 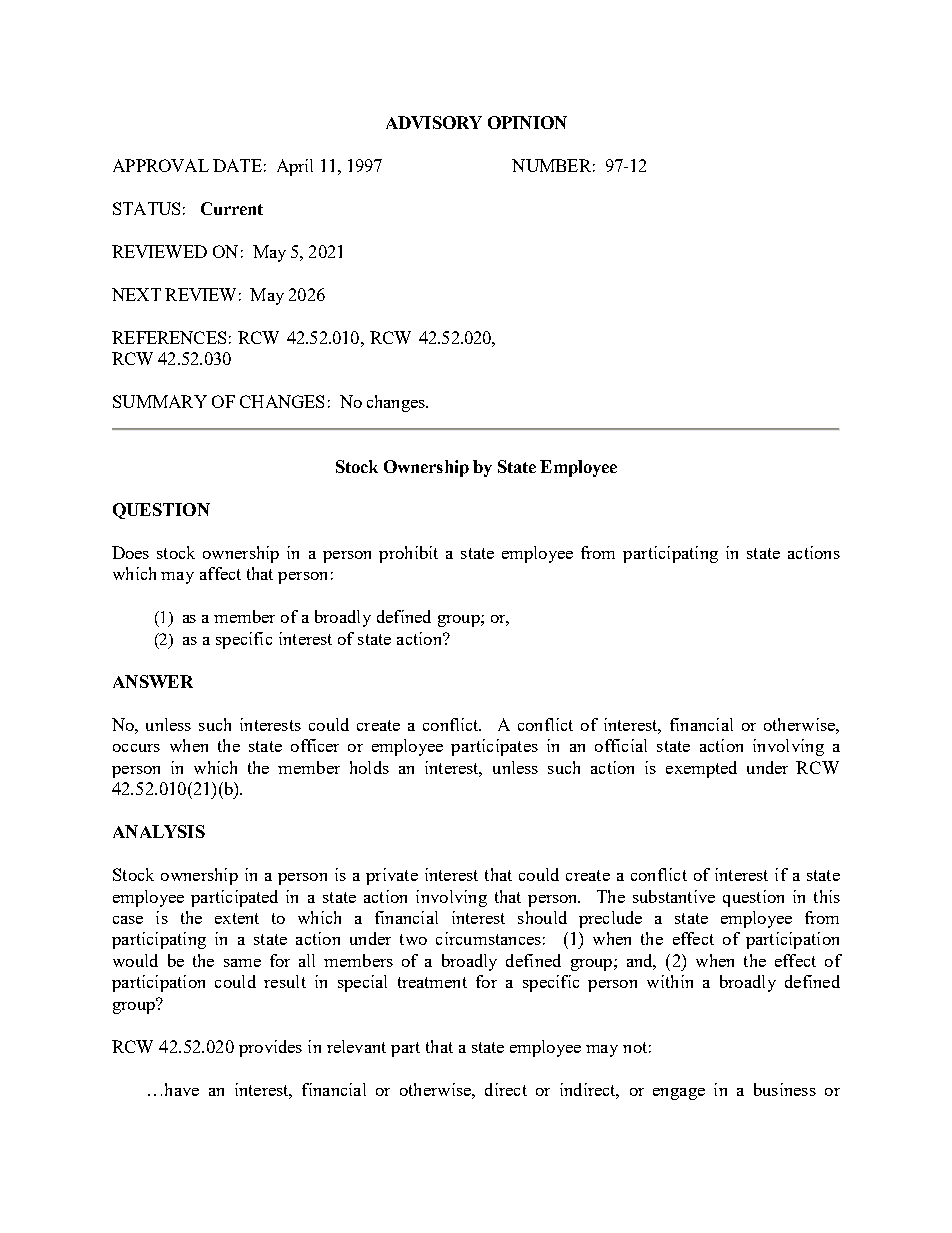 What do you see at coordinates (237, 165) in the image?
I see `DATE` at bounding box center [237, 165].
